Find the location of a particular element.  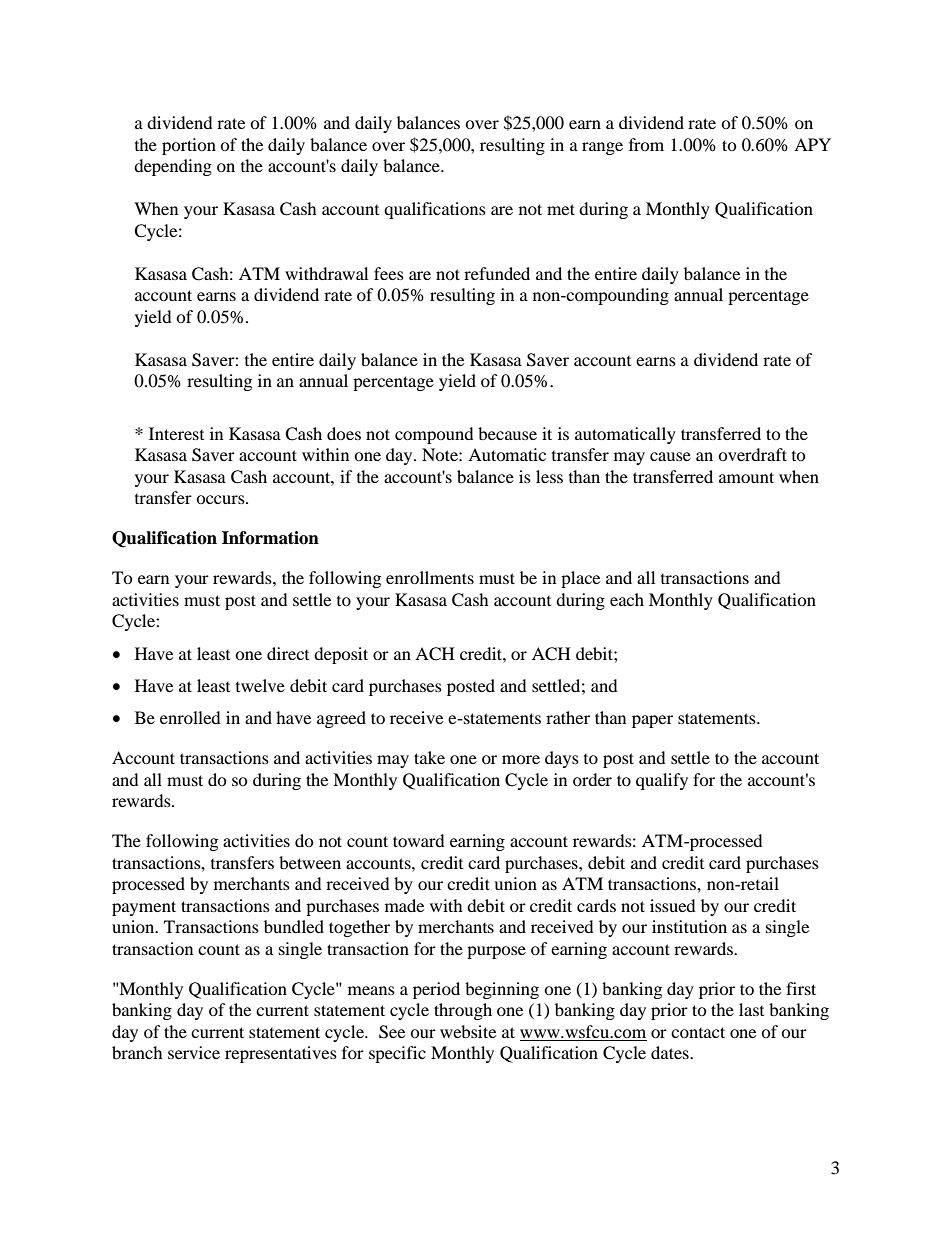

depending is located at coordinates (173, 167).
